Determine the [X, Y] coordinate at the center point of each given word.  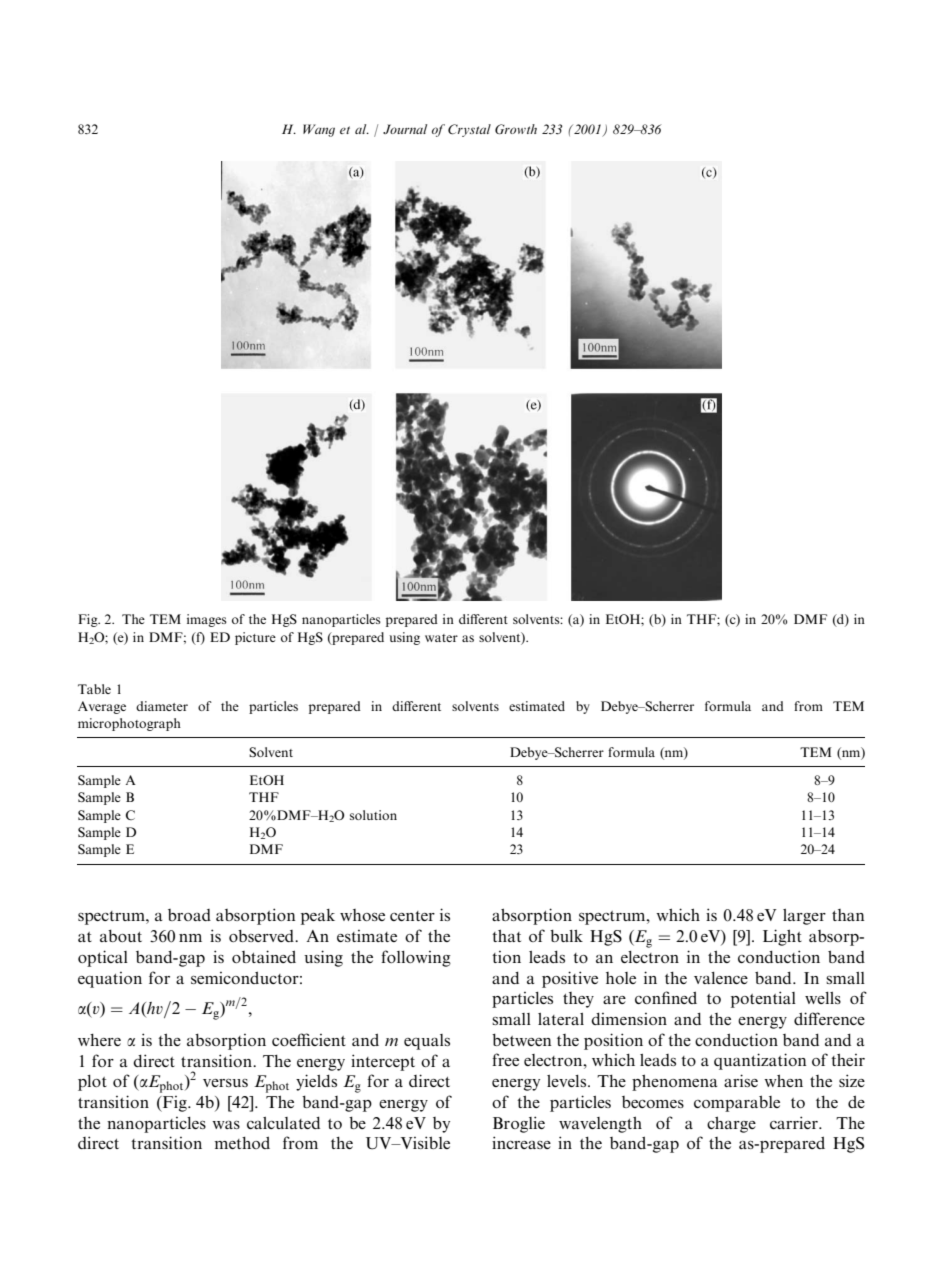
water [441, 638]
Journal [405, 129]
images [207, 620]
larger [804, 917]
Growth [516, 129]
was [226, 1125]
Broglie [519, 1124]
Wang [319, 130]
